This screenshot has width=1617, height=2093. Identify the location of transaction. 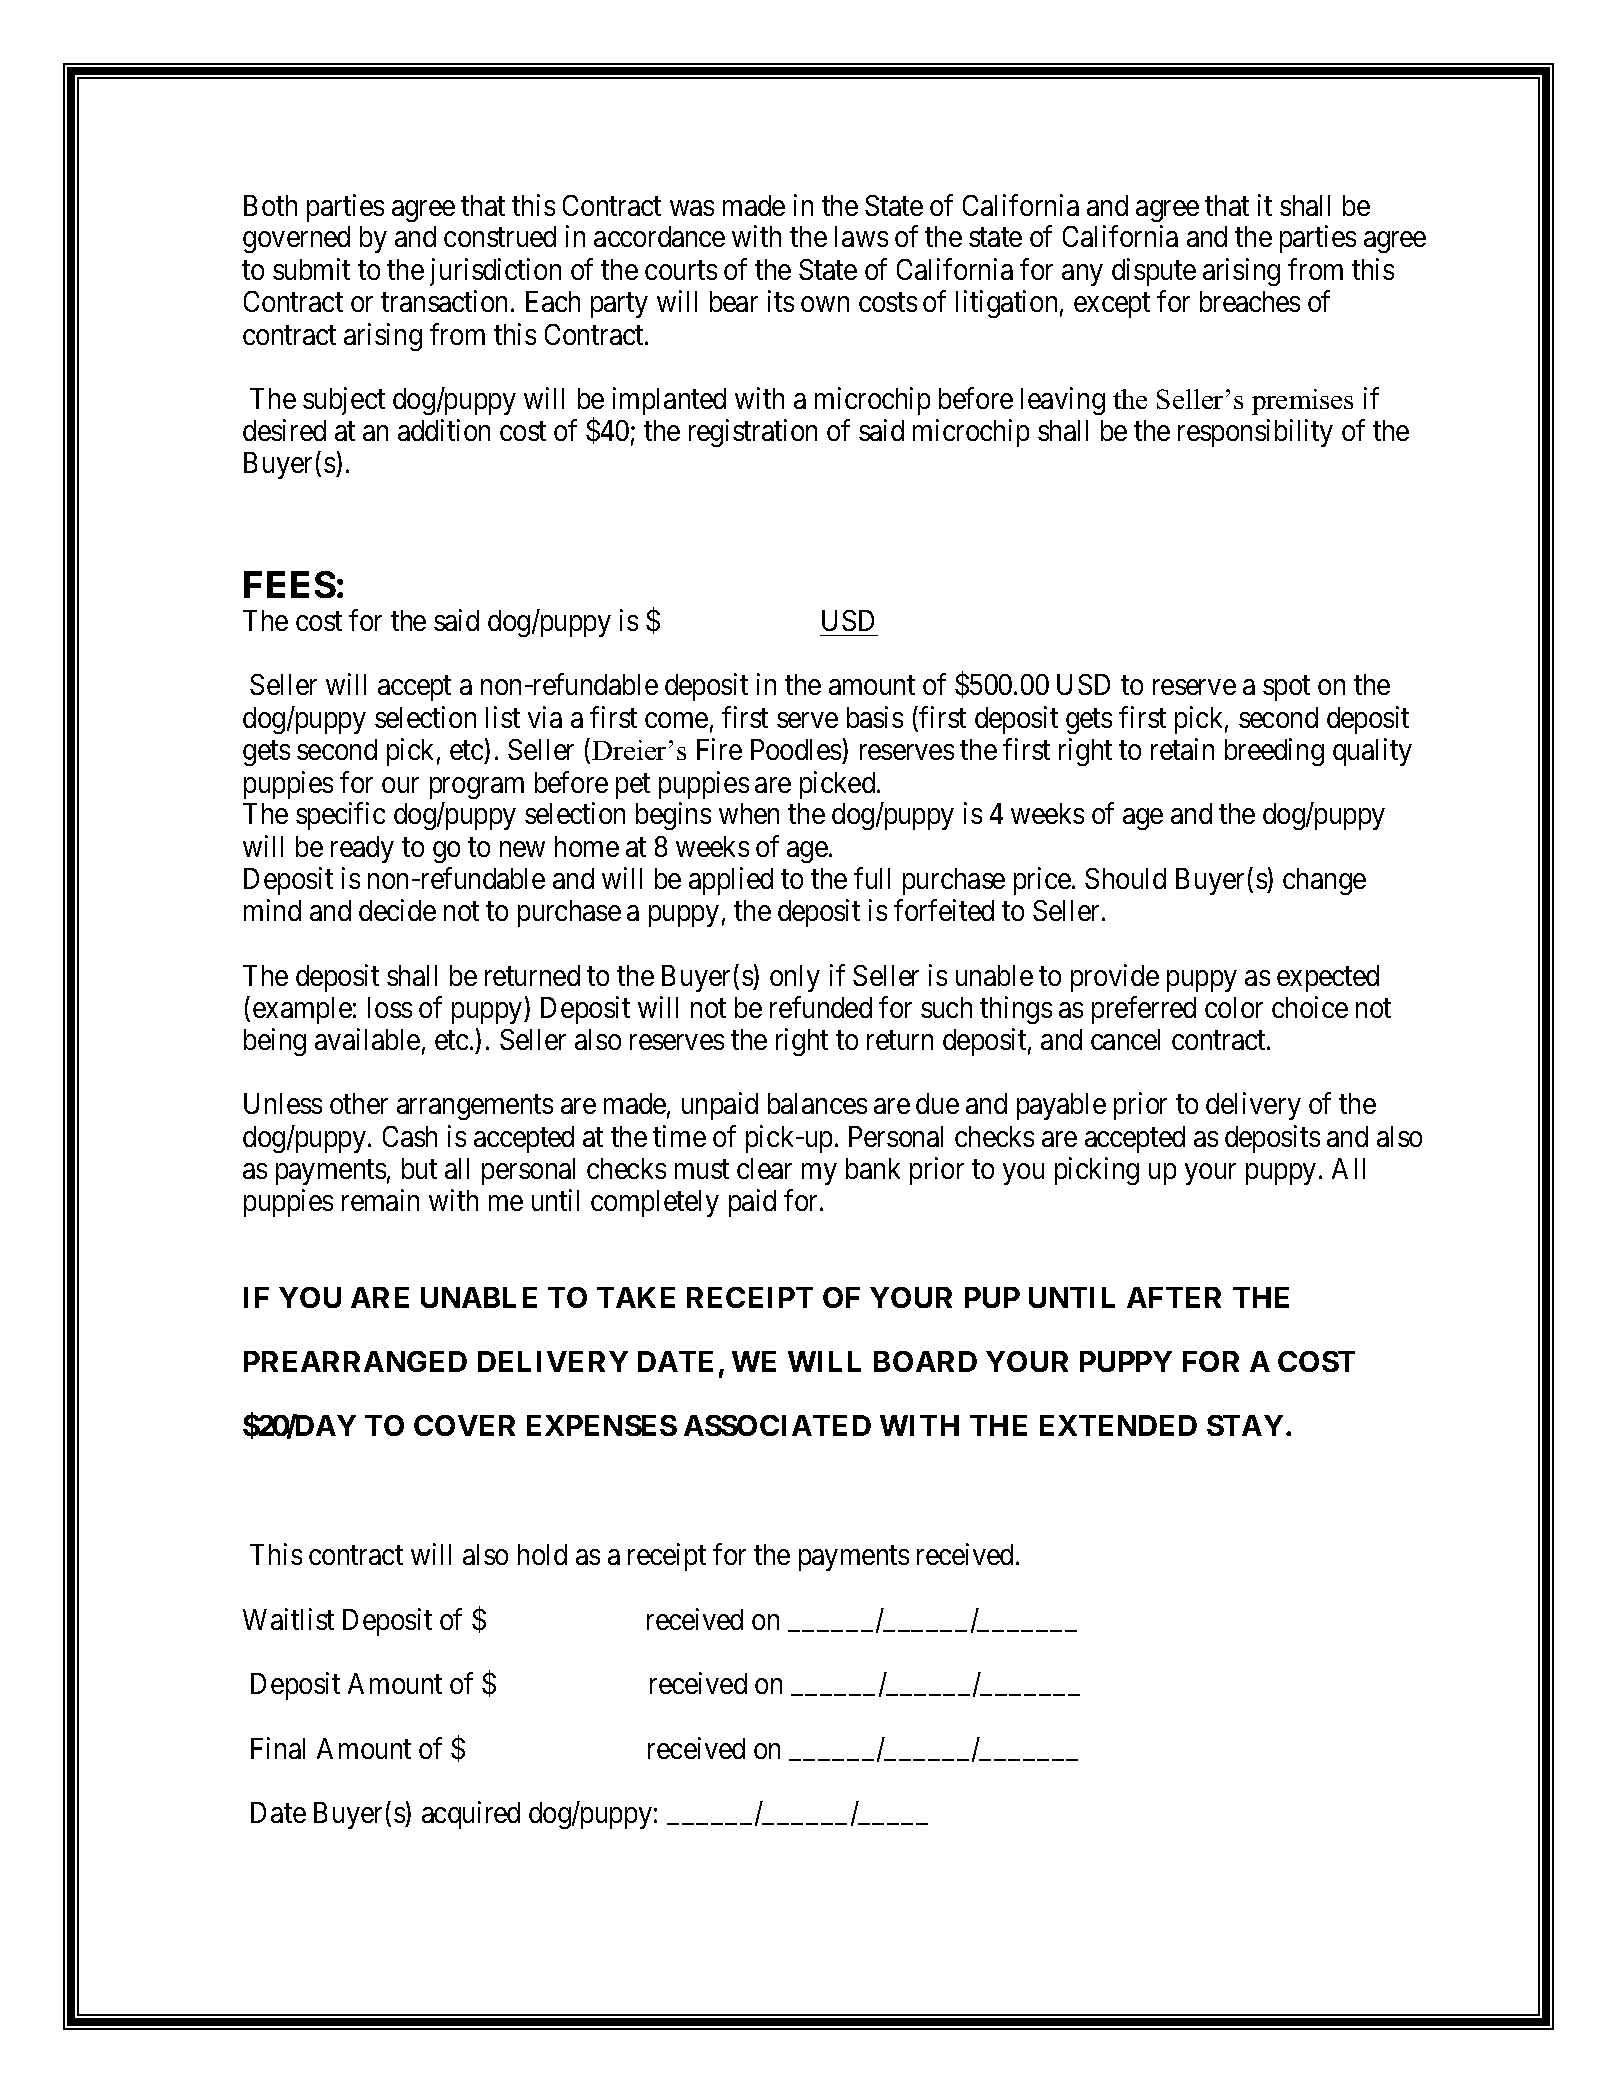
(444, 301).
